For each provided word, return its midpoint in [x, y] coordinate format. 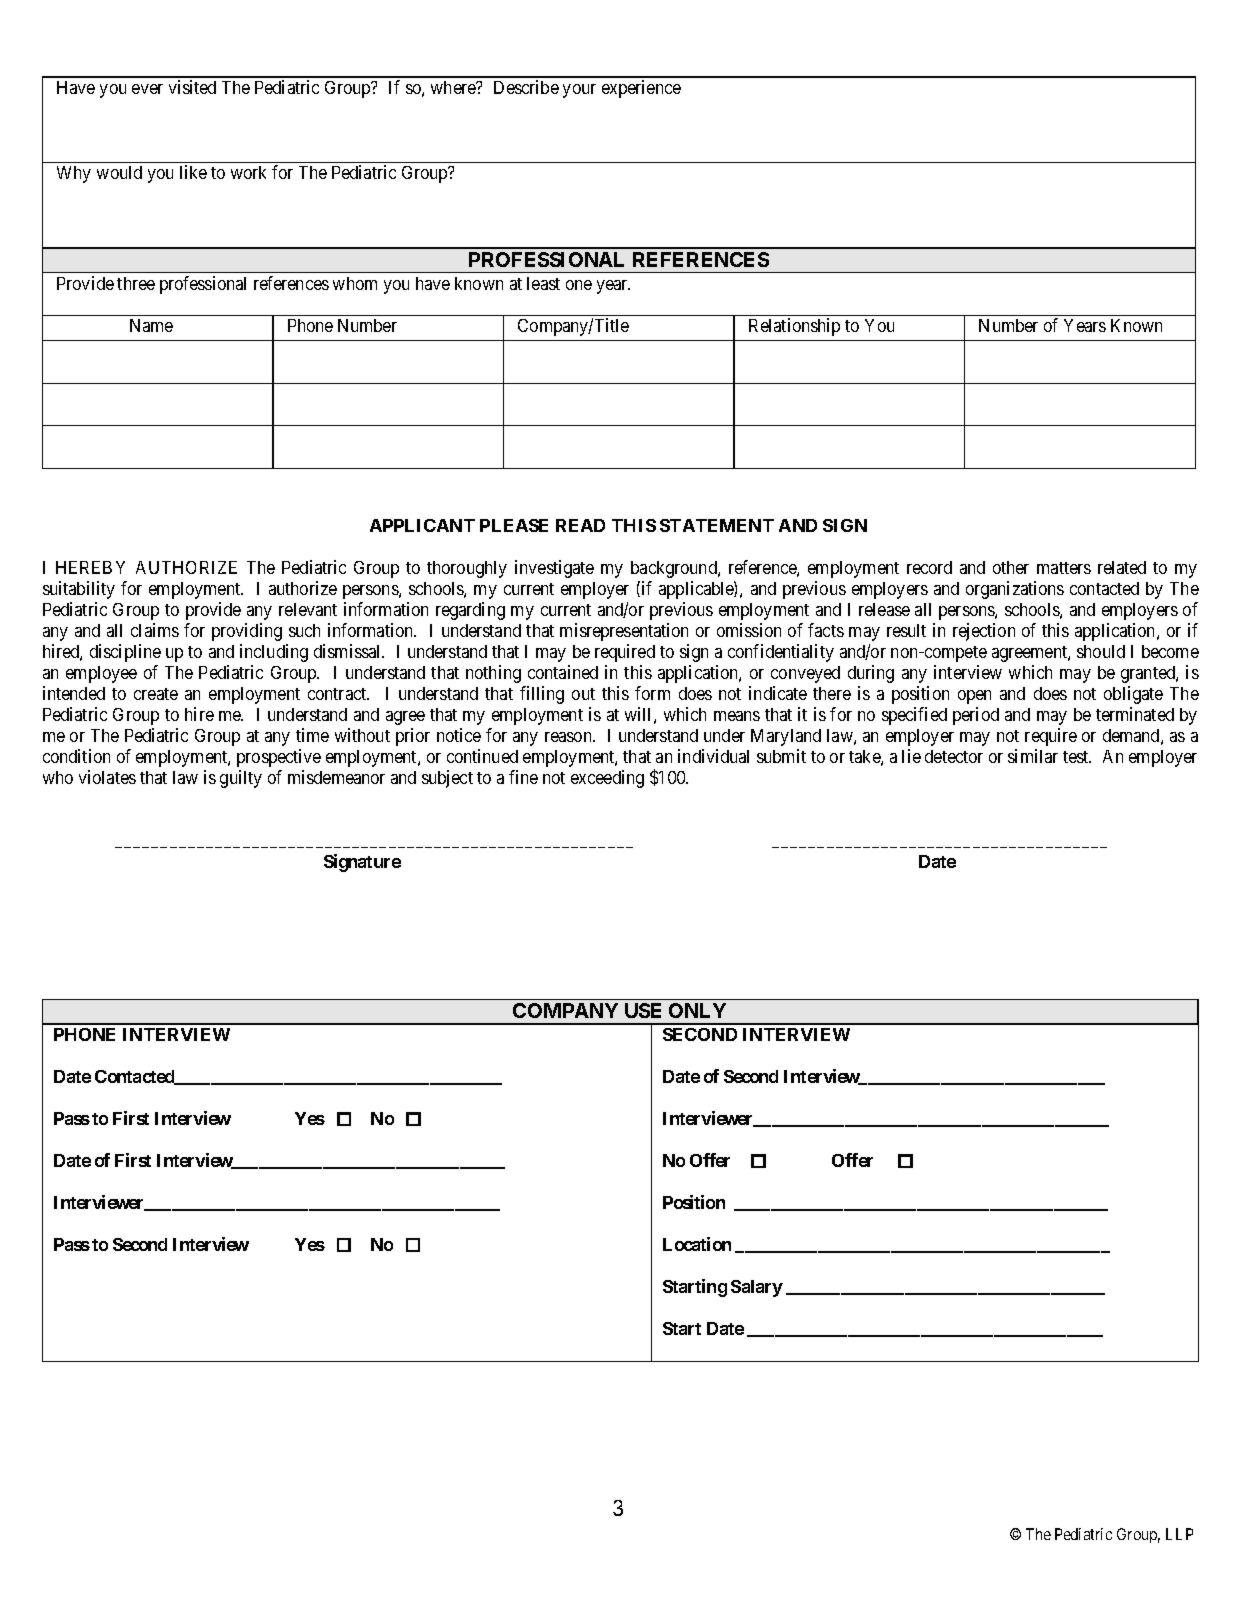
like [193, 172]
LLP [1179, 1534]
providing [247, 632]
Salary [757, 1288]
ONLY [697, 1010]
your [579, 91]
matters [1064, 568]
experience [641, 89]
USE [643, 1010]
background [675, 569]
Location [697, 1244]
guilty [241, 779]
